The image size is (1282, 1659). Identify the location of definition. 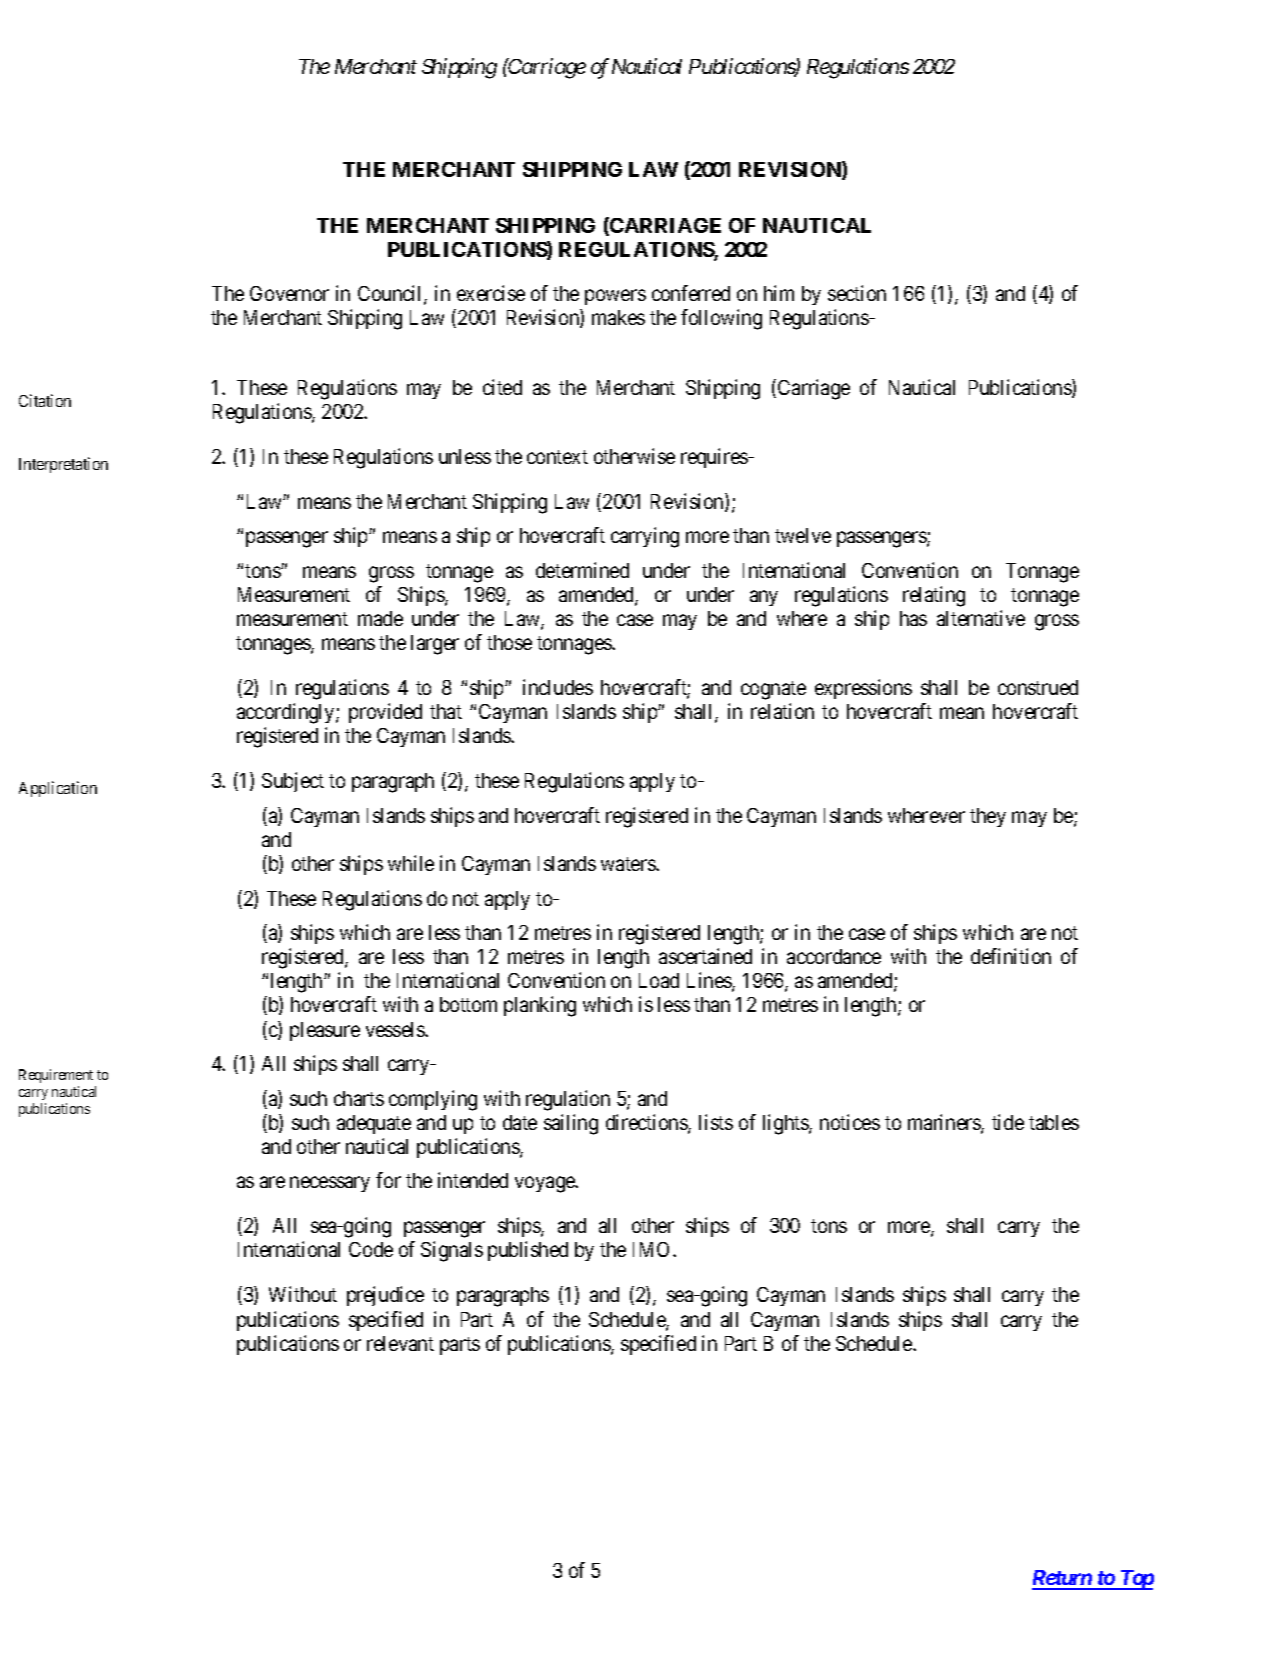
(1011, 956).
